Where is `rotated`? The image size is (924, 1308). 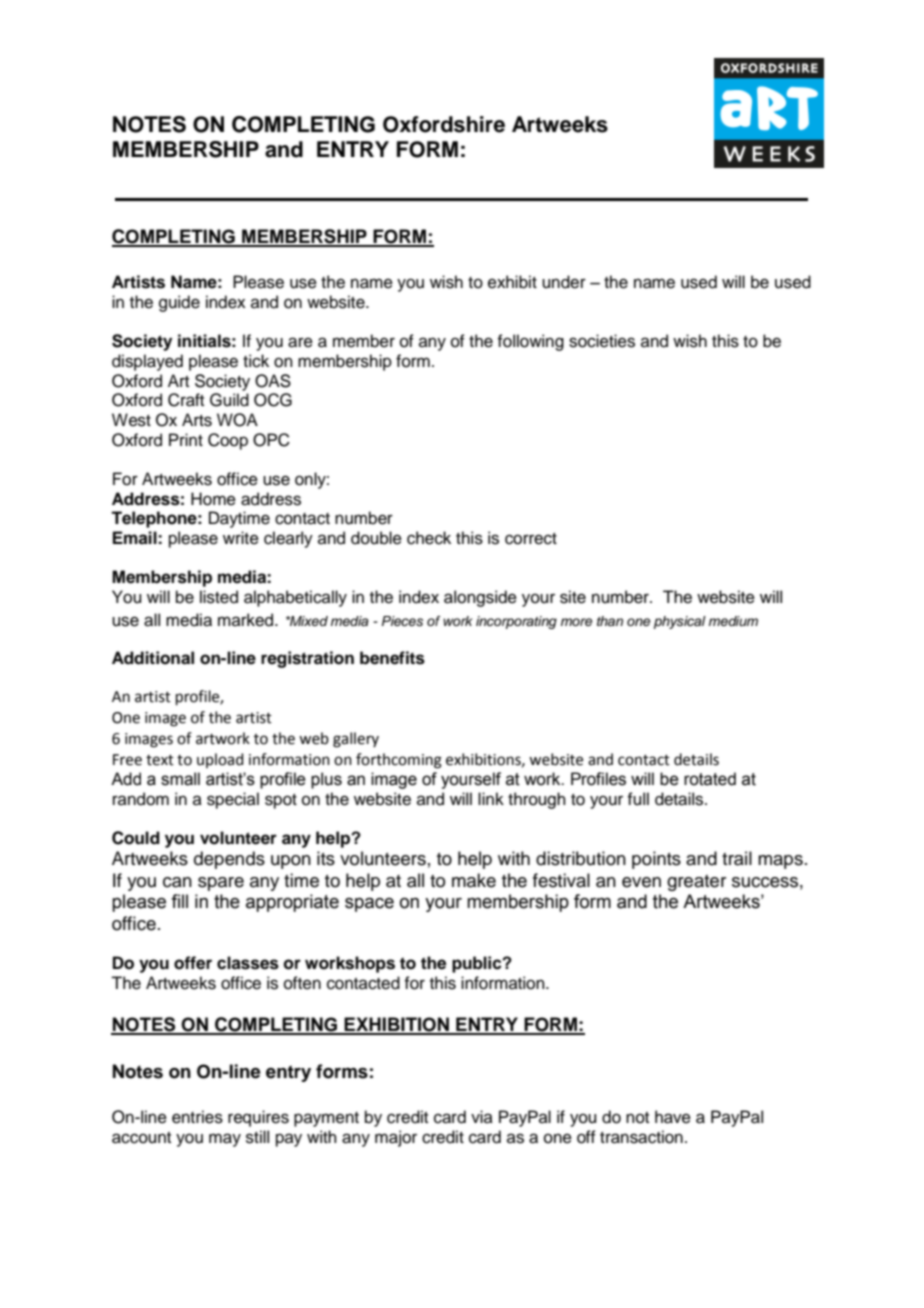 rotated is located at coordinates (710, 779).
